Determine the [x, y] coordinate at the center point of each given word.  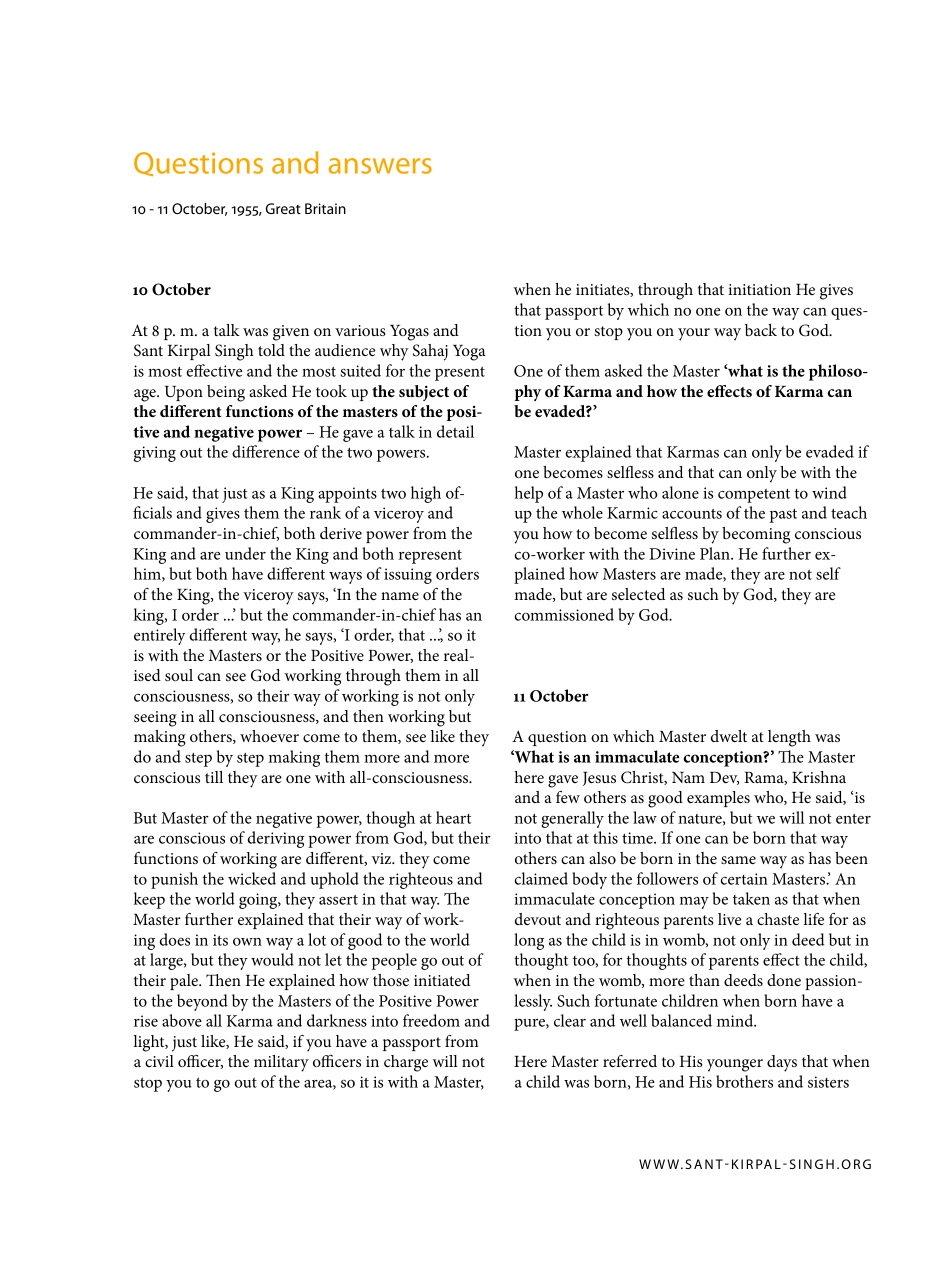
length [789, 738]
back [761, 330]
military [281, 1063]
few [568, 797]
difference [266, 451]
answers [380, 166]
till [214, 777]
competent [754, 496]
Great [283, 208]
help [528, 494]
